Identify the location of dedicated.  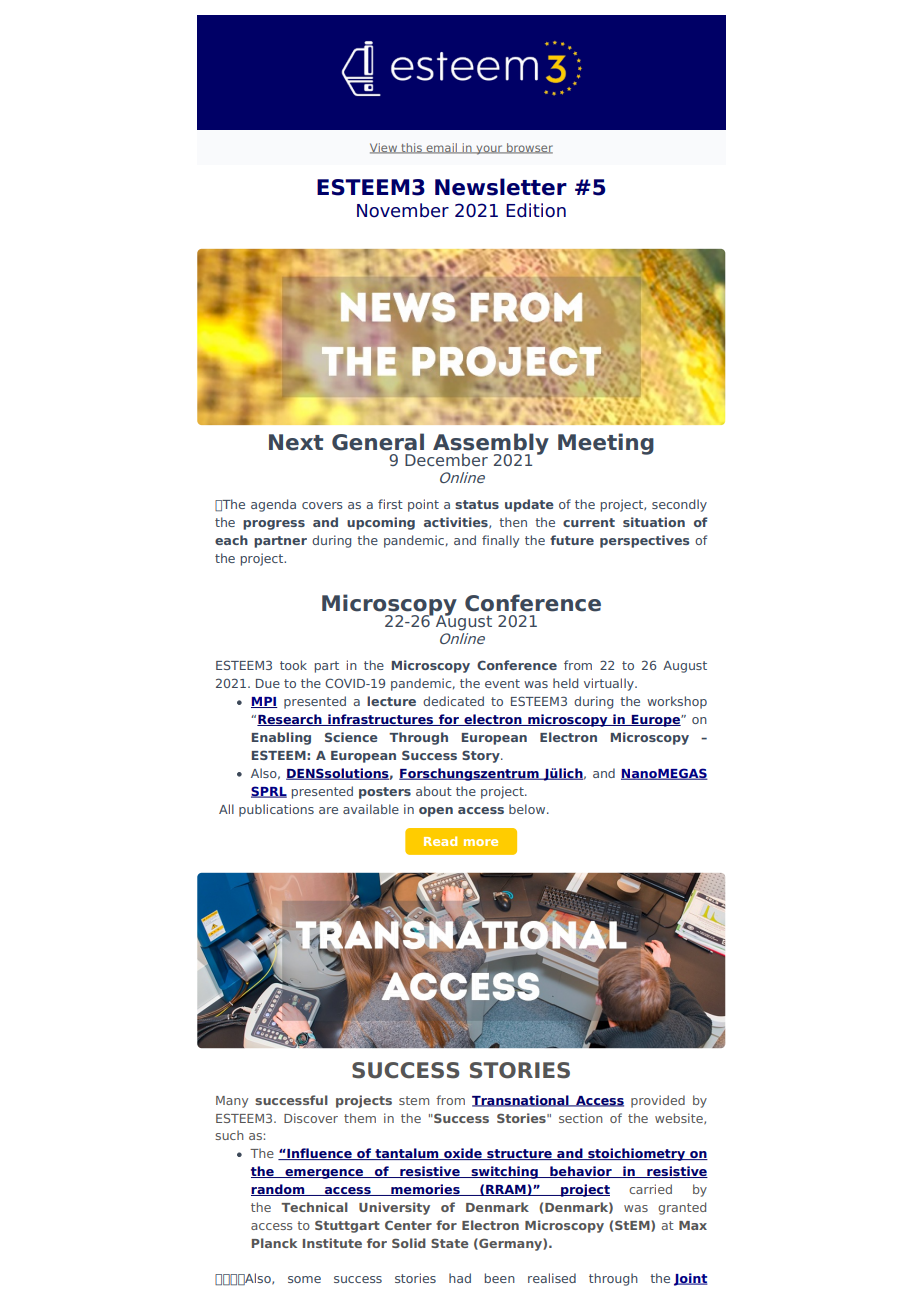
(453, 701).
